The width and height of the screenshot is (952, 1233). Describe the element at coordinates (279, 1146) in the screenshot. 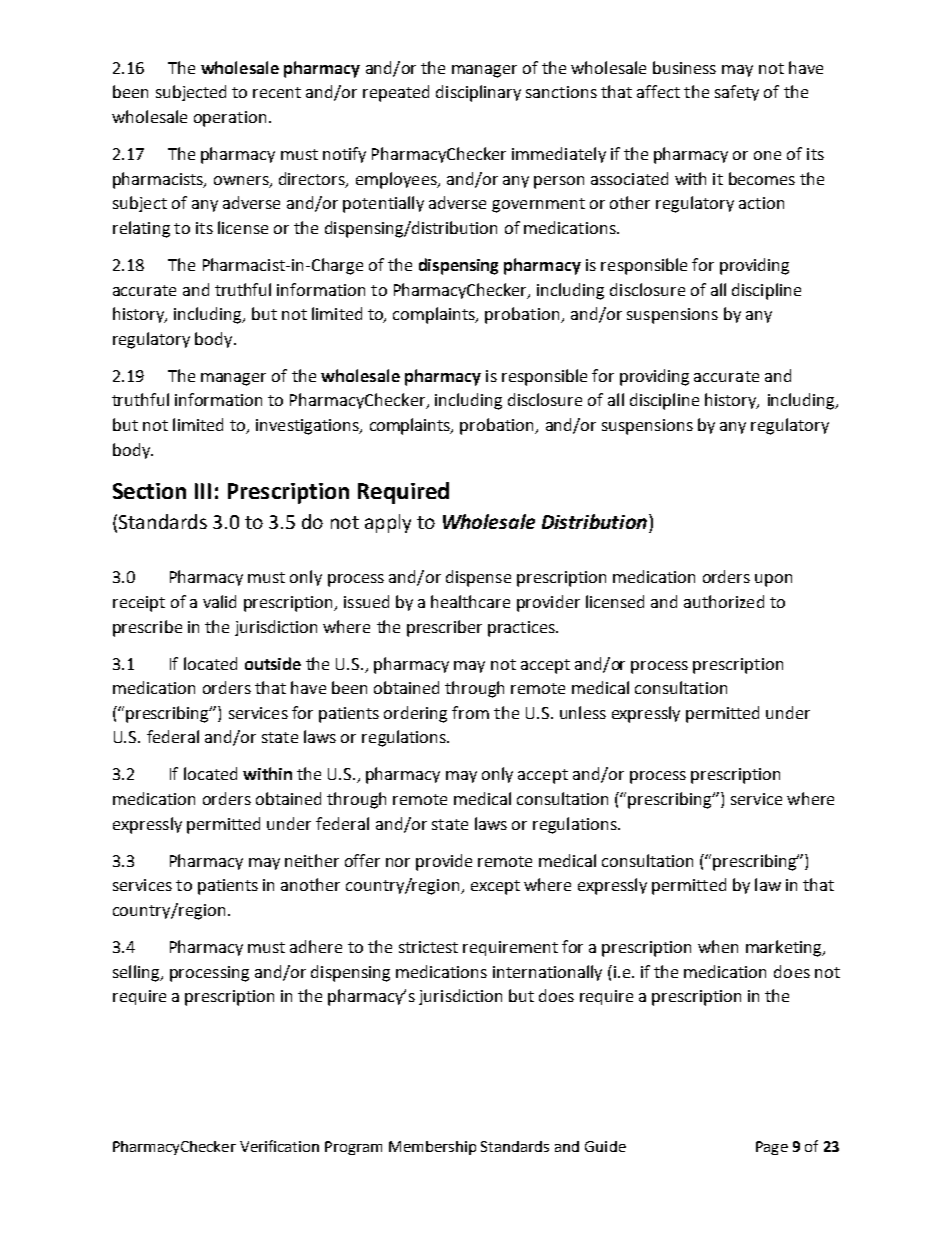

I see `Verification` at that location.
